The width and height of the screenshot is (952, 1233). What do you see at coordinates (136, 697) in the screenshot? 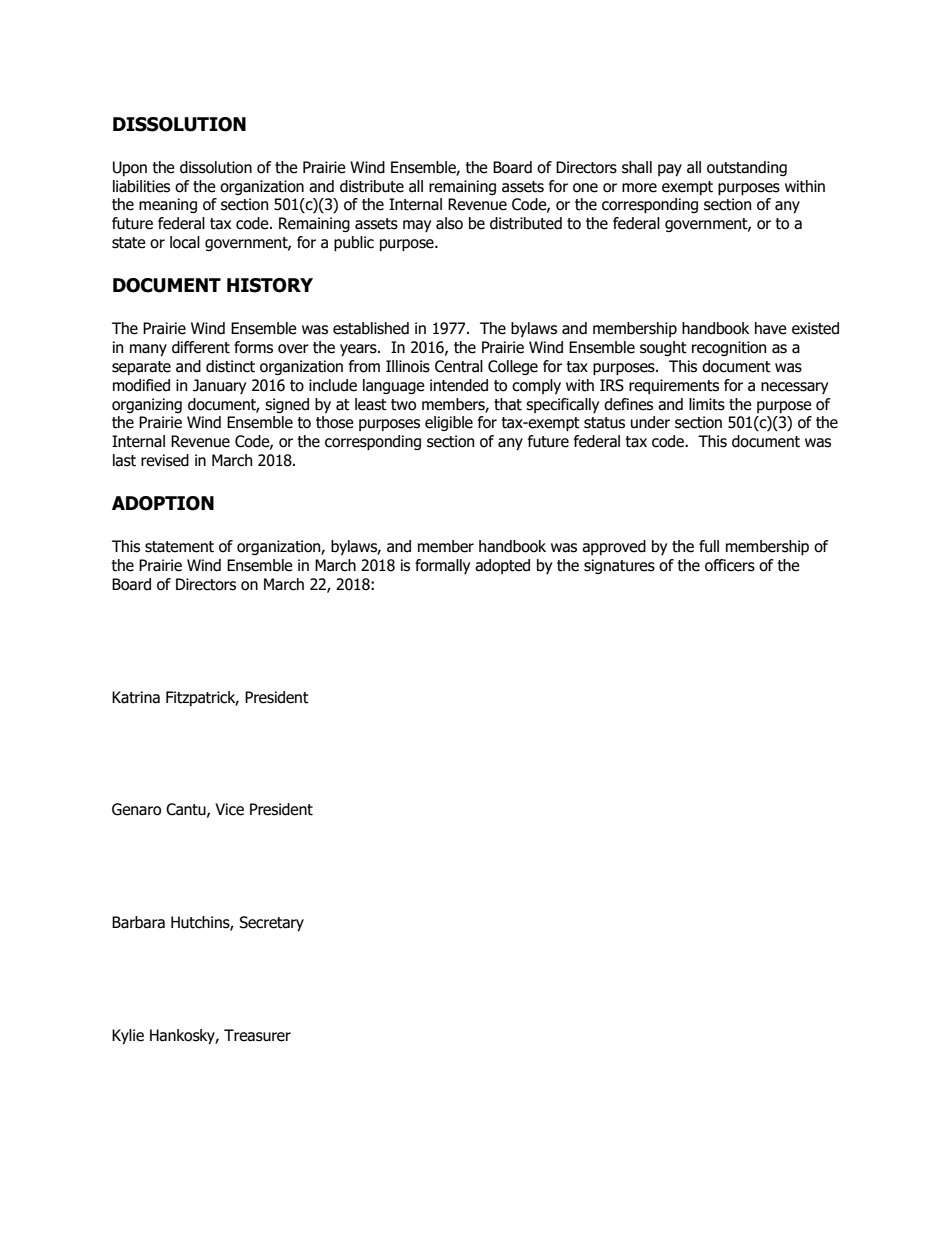
I see `Katrina` at bounding box center [136, 697].
